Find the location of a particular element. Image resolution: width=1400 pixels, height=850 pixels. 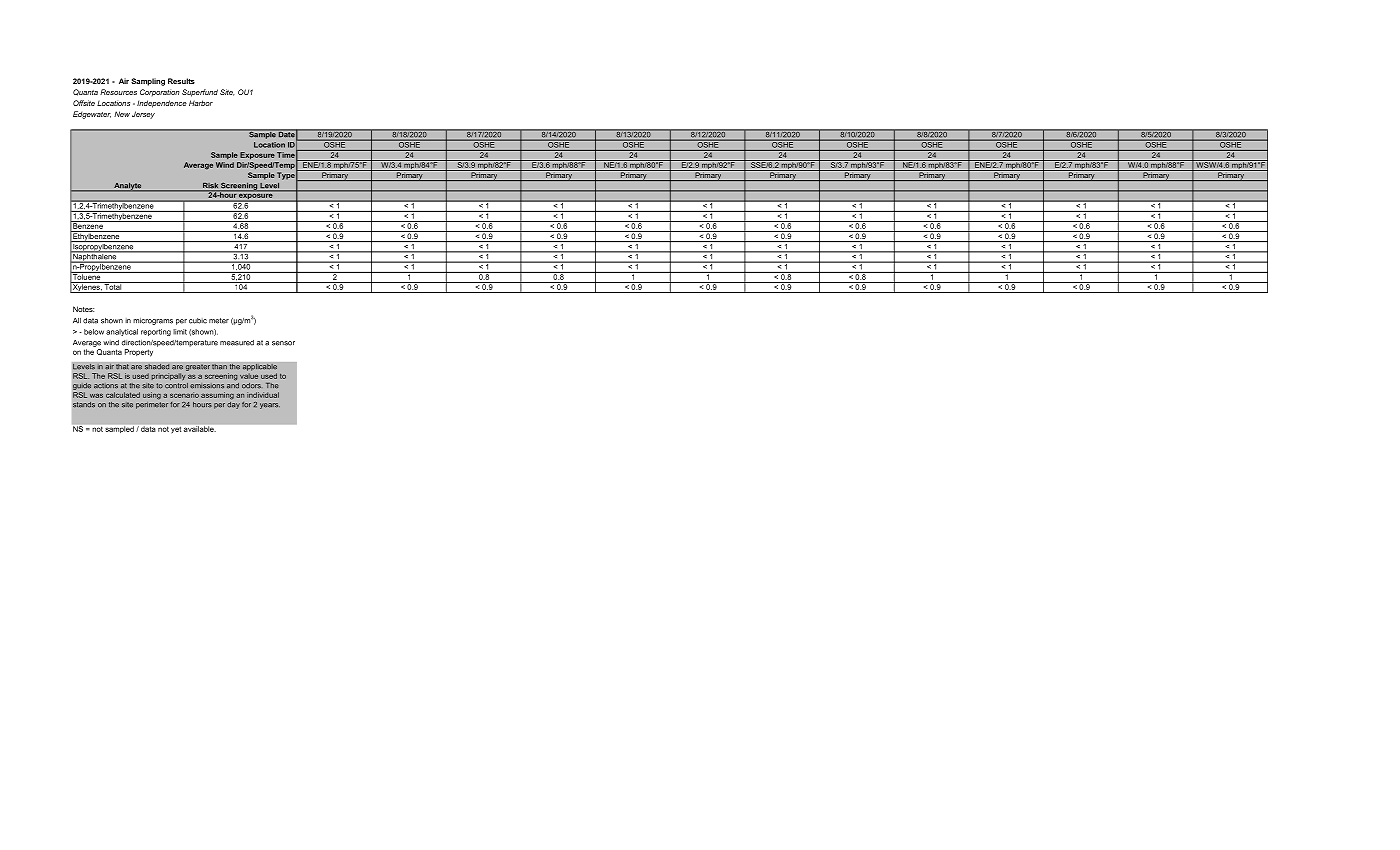

was is located at coordinates (96, 395).
